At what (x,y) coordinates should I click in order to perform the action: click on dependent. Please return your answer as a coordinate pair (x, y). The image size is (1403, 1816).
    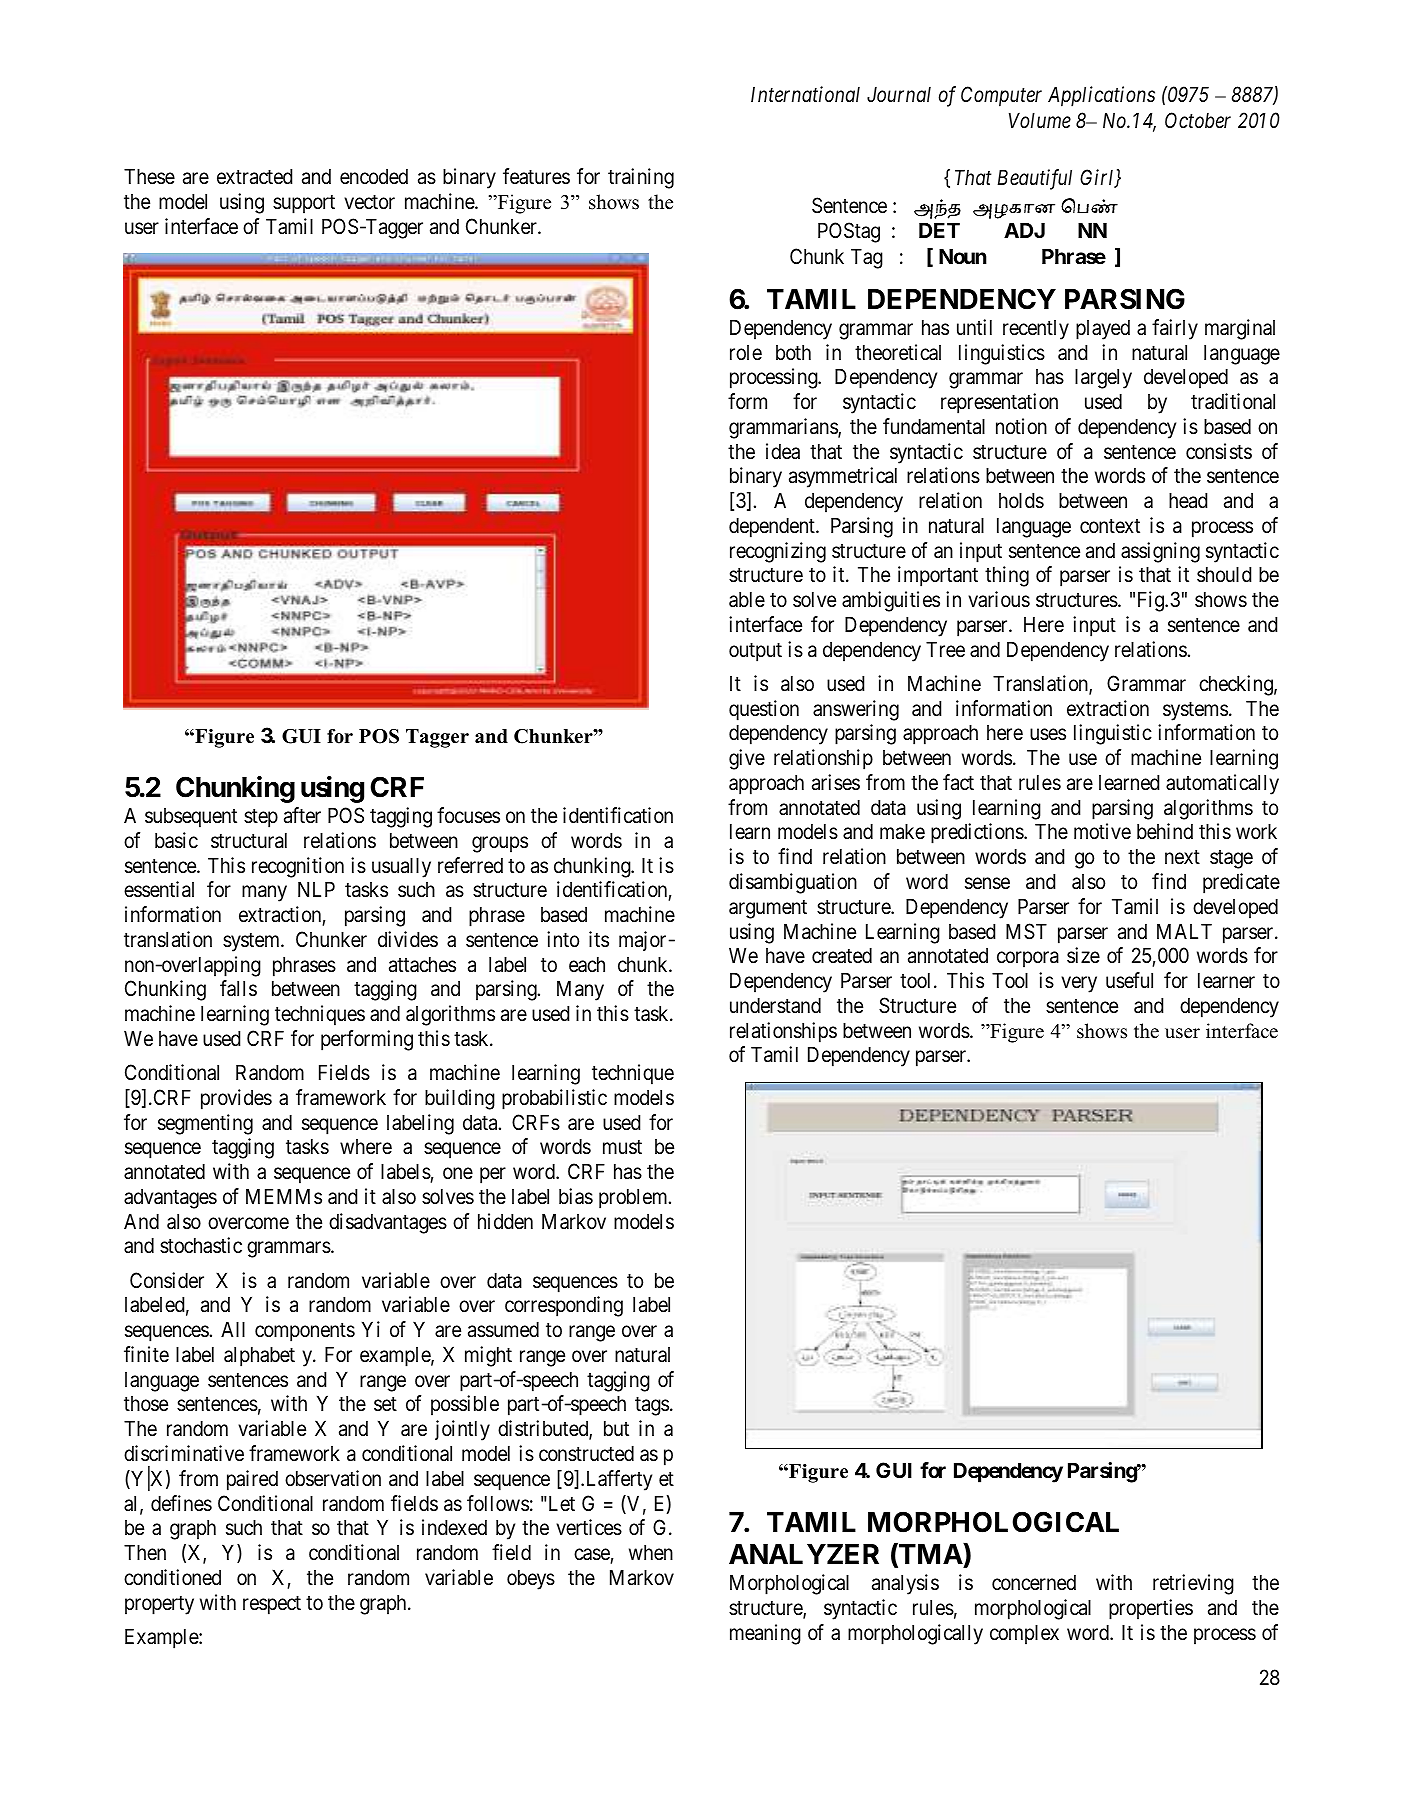
    Looking at the image, I should click on (773, 527).
